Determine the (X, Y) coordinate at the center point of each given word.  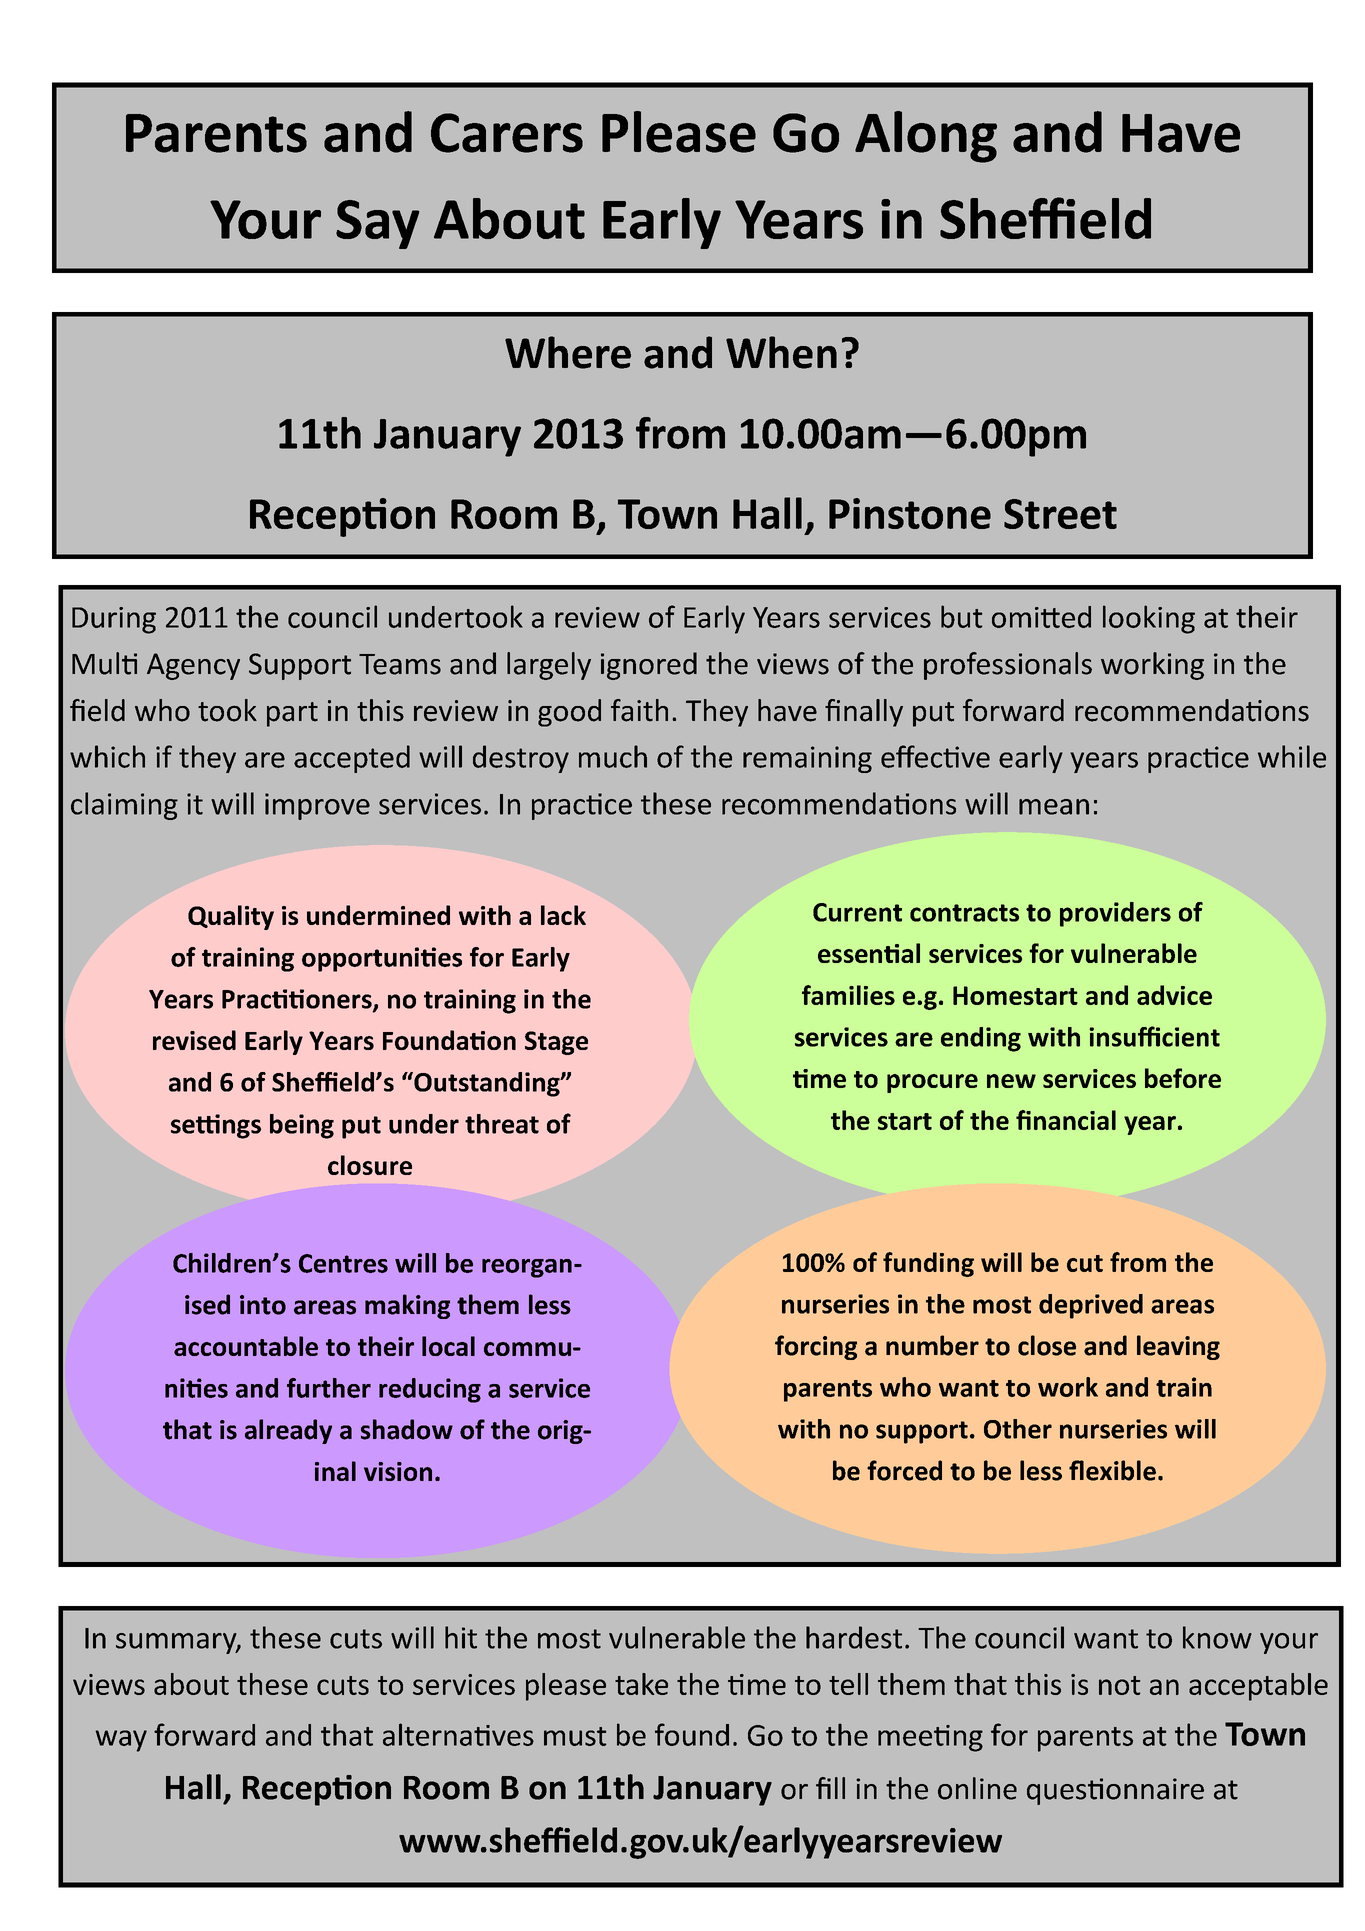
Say (377, 224)
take (641, 1684)
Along (926, 137)
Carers (507, 133)
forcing (816, 1347)
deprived (1091, 1306)
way (121, 1741)
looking (1149, 619)
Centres (343, 1263)
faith (639, 710)
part (292, 714)
